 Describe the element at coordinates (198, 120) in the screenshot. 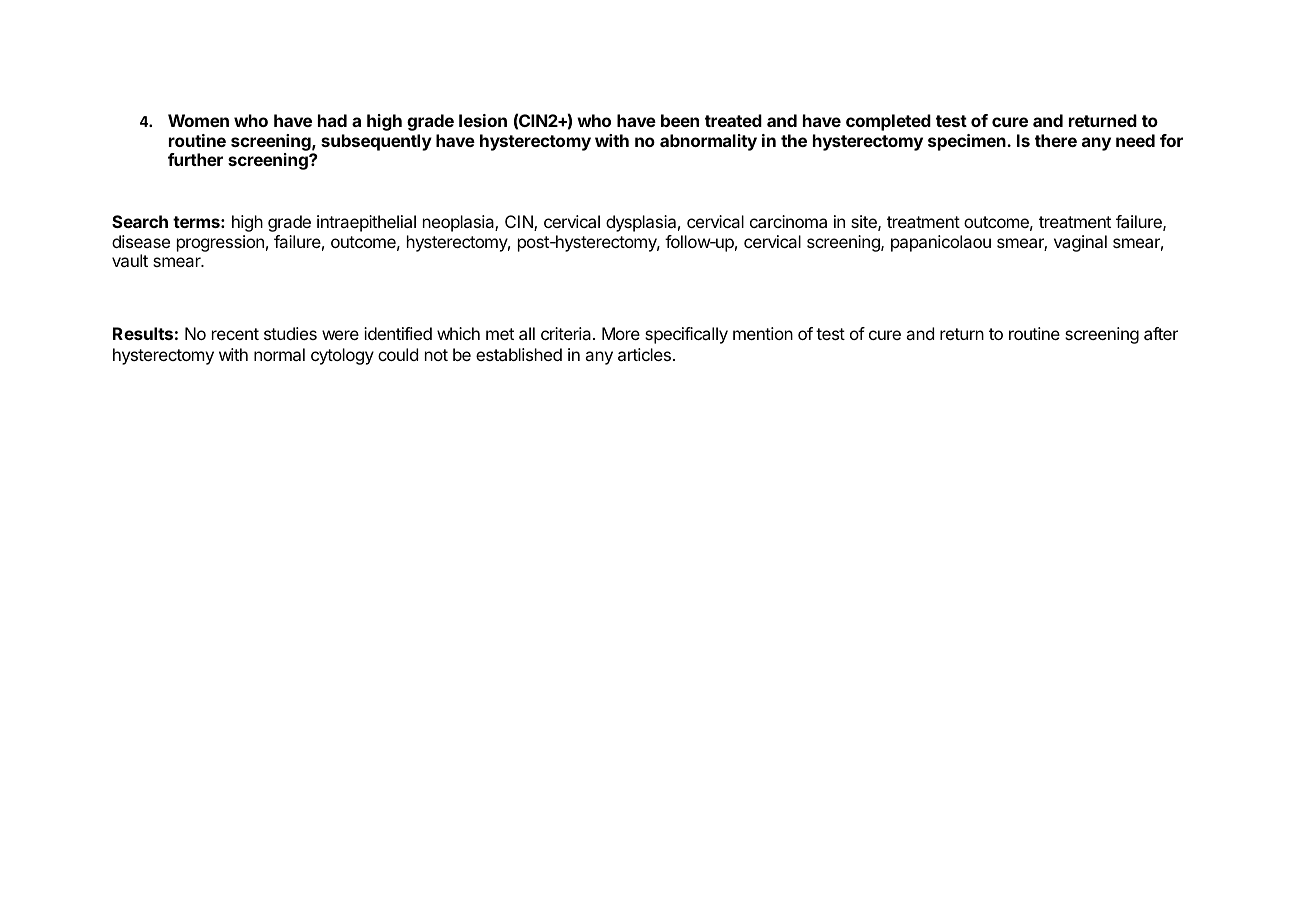

I see `Women` at that location.
